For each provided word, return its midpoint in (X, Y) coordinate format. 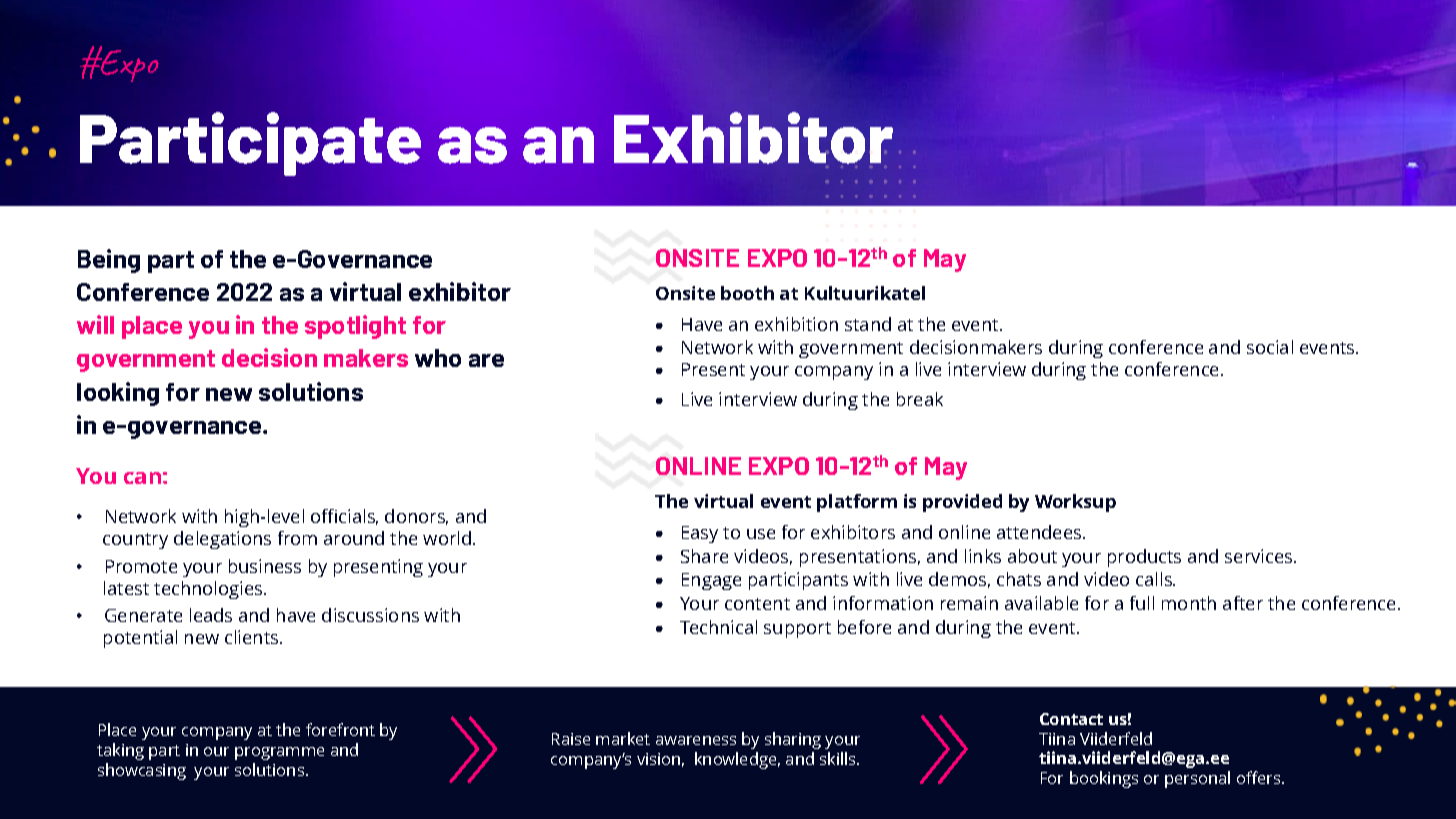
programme (279, 753)
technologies (209, 590)
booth (747, 293)
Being (109, 261)
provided (962, 503)
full (1142, 603)
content (757, 604)
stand (868, 324)
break (920, 399)
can (142, 478)
